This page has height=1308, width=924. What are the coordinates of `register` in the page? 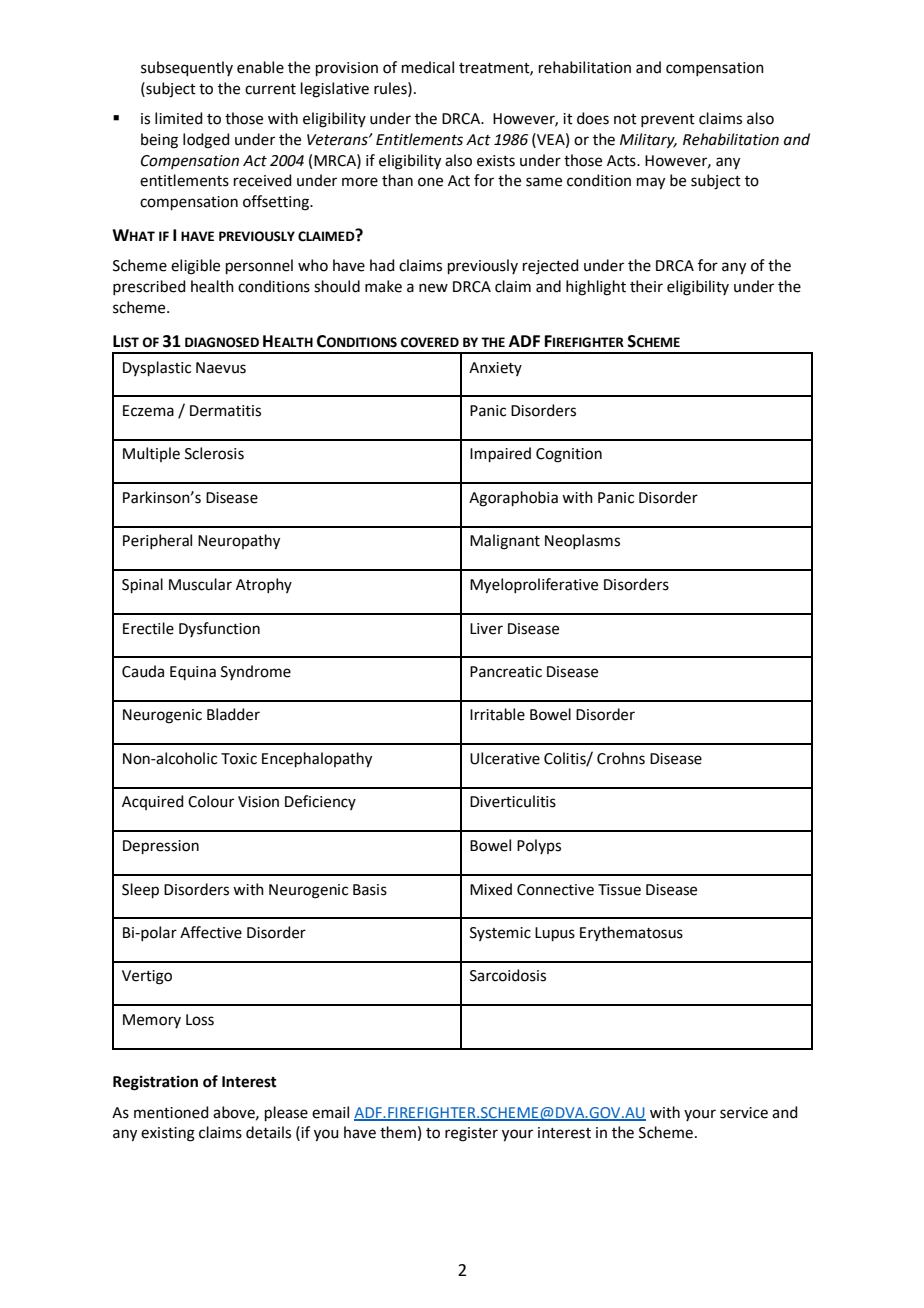 It's located at (471, 1134).
